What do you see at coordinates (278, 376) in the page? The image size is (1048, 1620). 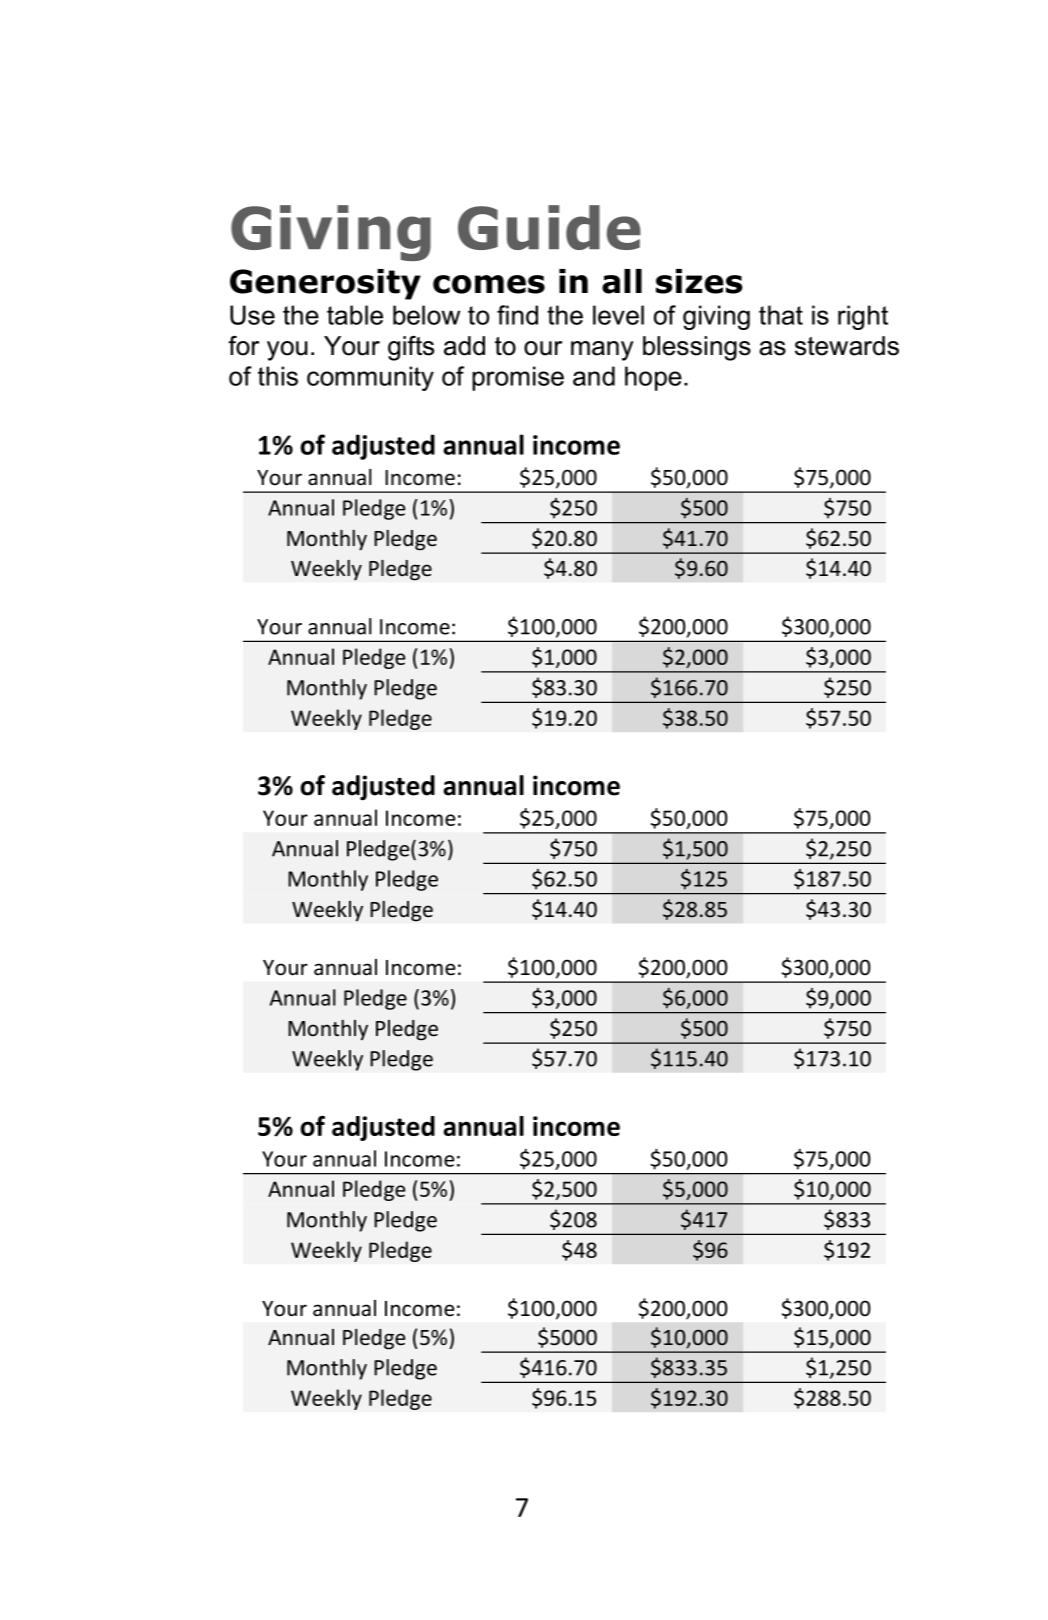 I see `this` at bounding box center [278, 376].
